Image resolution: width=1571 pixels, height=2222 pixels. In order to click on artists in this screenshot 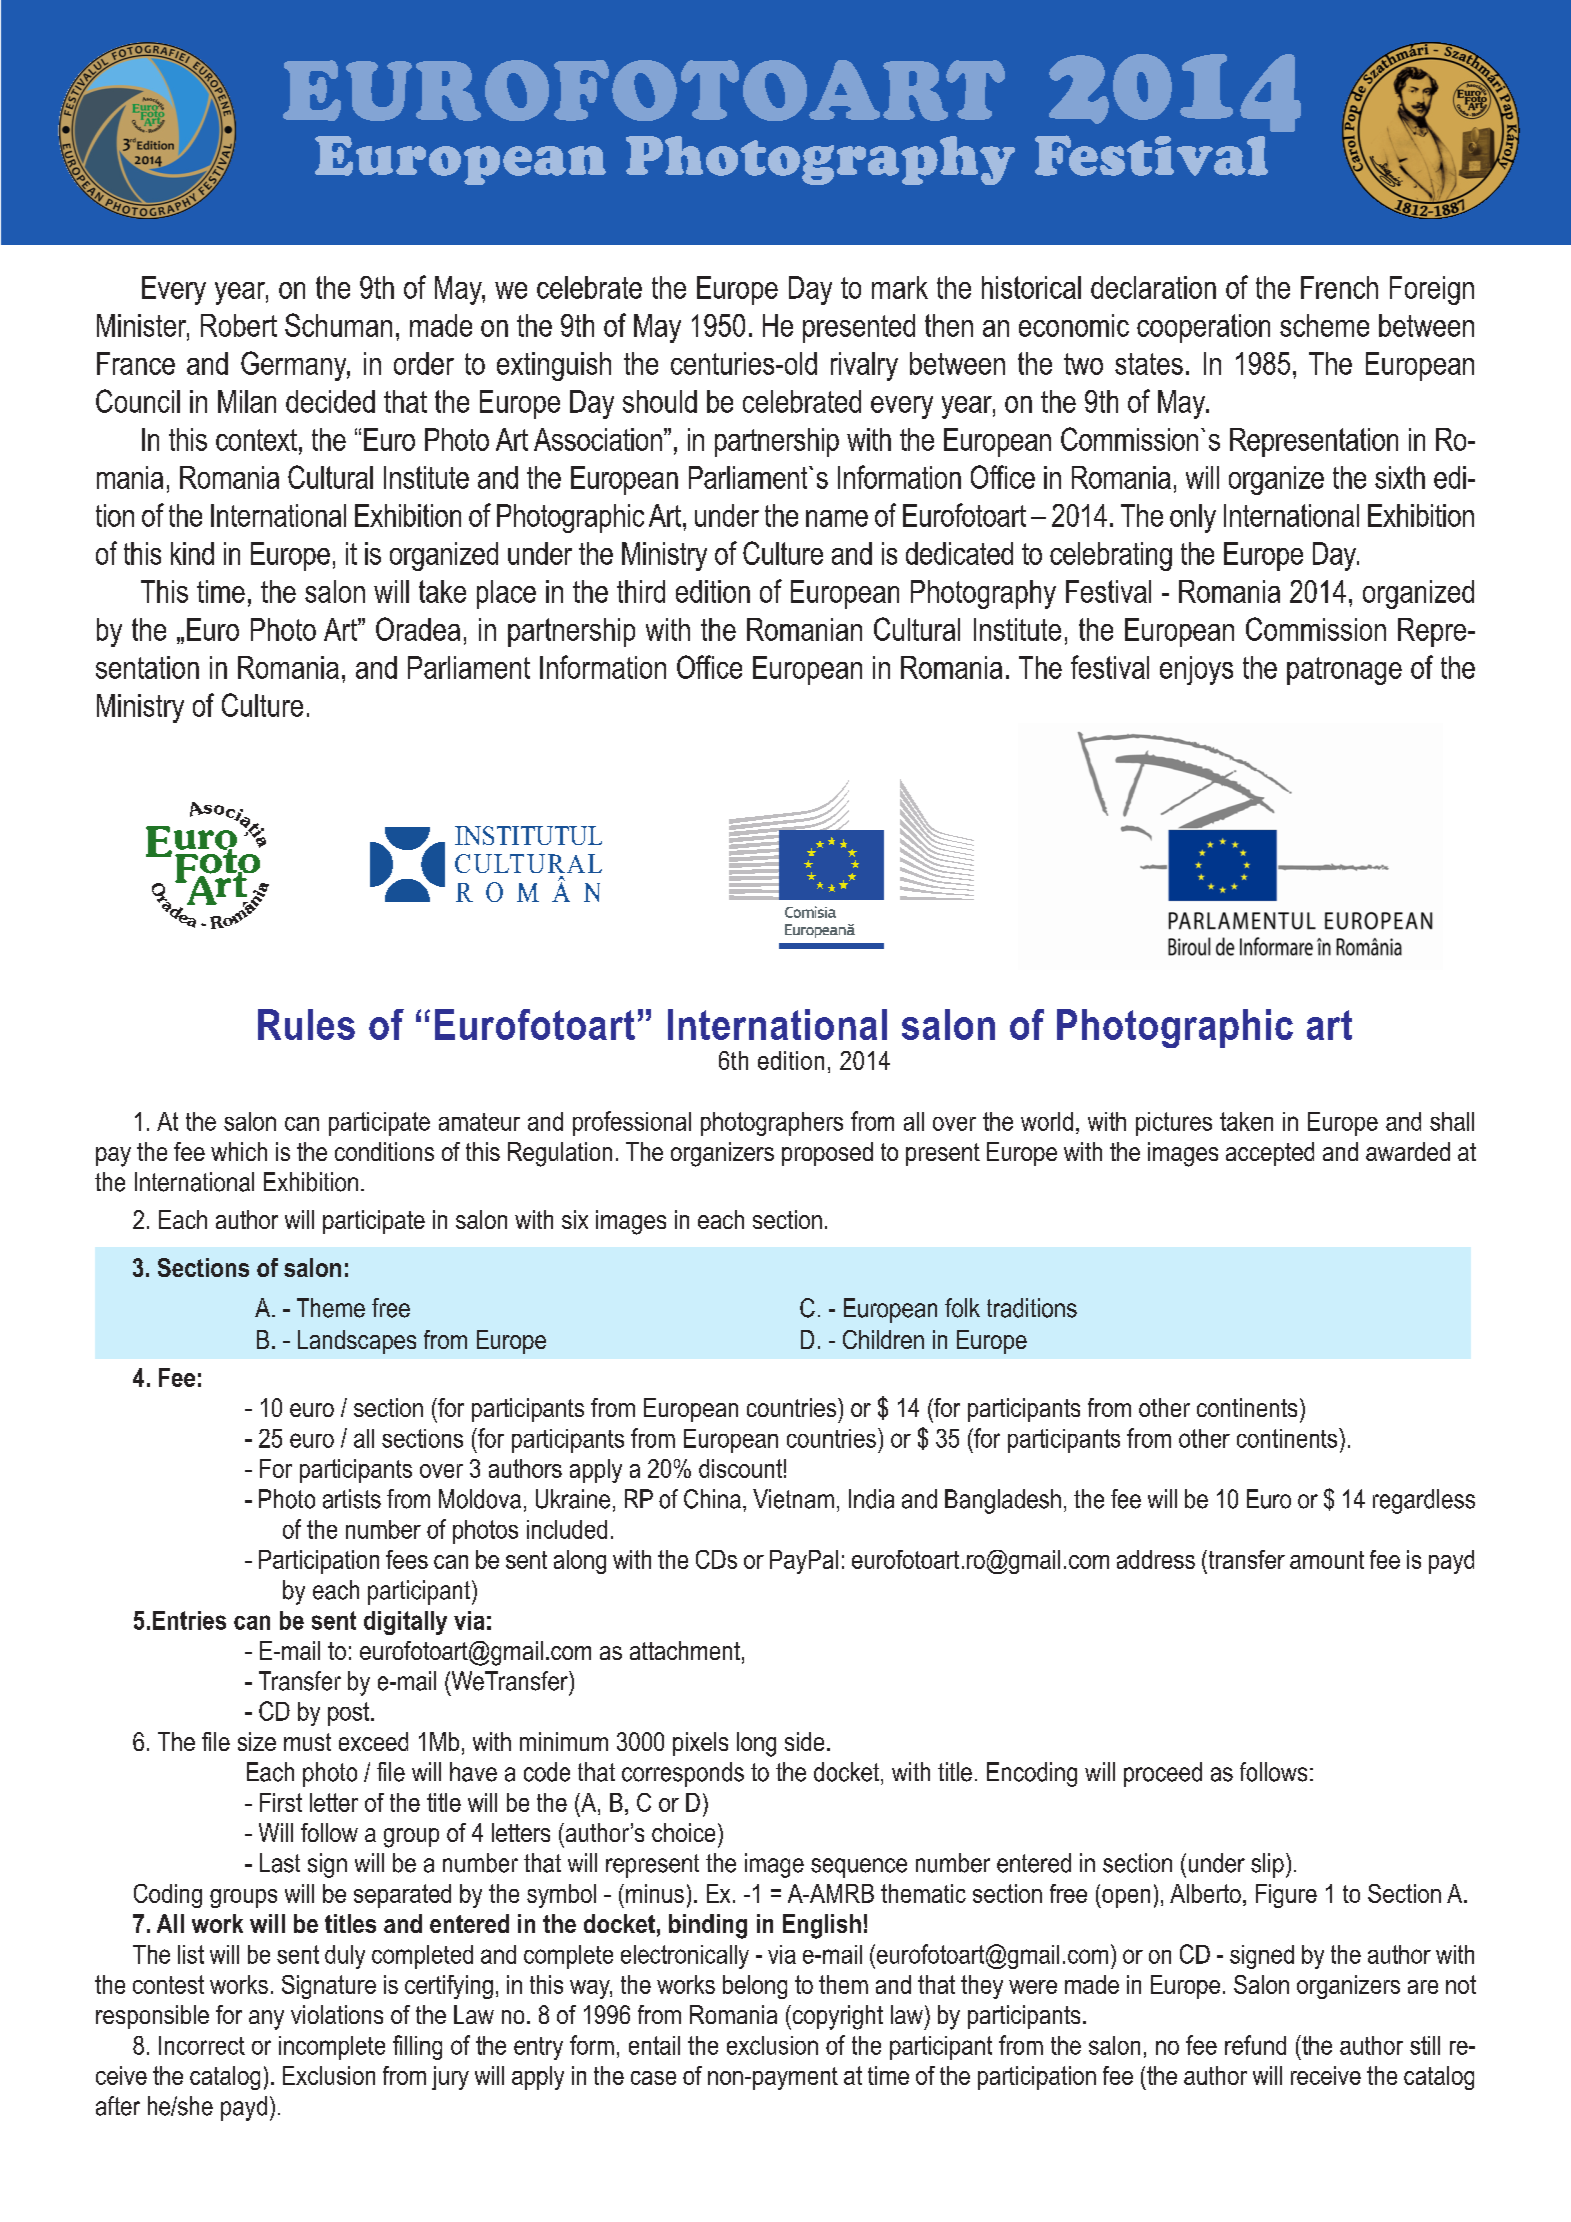, I will do `click(352, 1499)`.
